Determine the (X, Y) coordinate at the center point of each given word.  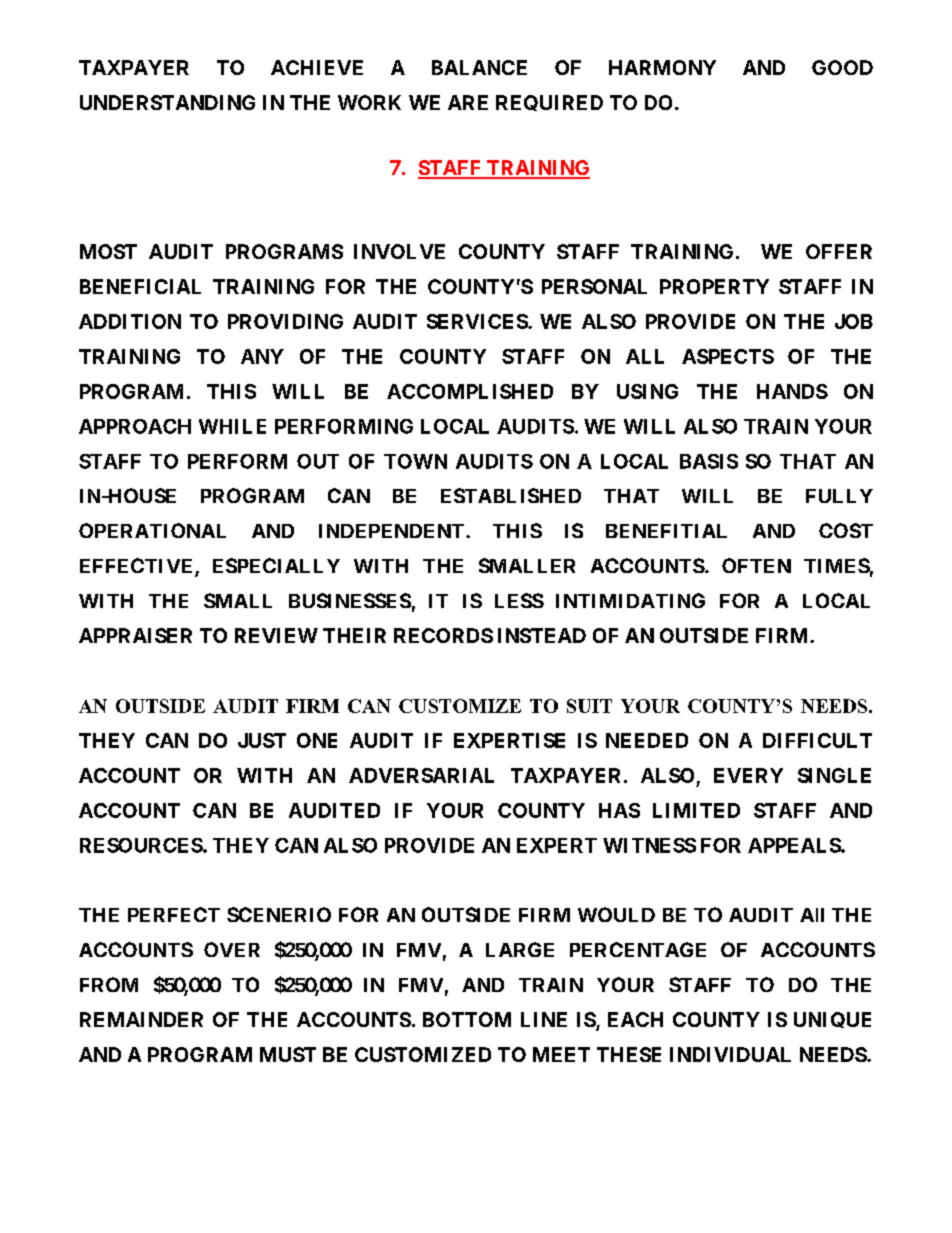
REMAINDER (141, 1019)
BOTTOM (467, 1019)
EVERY (748, 775)
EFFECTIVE (138, 567)
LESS (519, 600)
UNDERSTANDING (167, 102)
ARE (468, 102)
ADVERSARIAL (421, 775)
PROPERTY (714, 286)
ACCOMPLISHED (470, 391)
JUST (262, 740)
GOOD (842, 67)
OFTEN (756, 565)
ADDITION (130, 321)
